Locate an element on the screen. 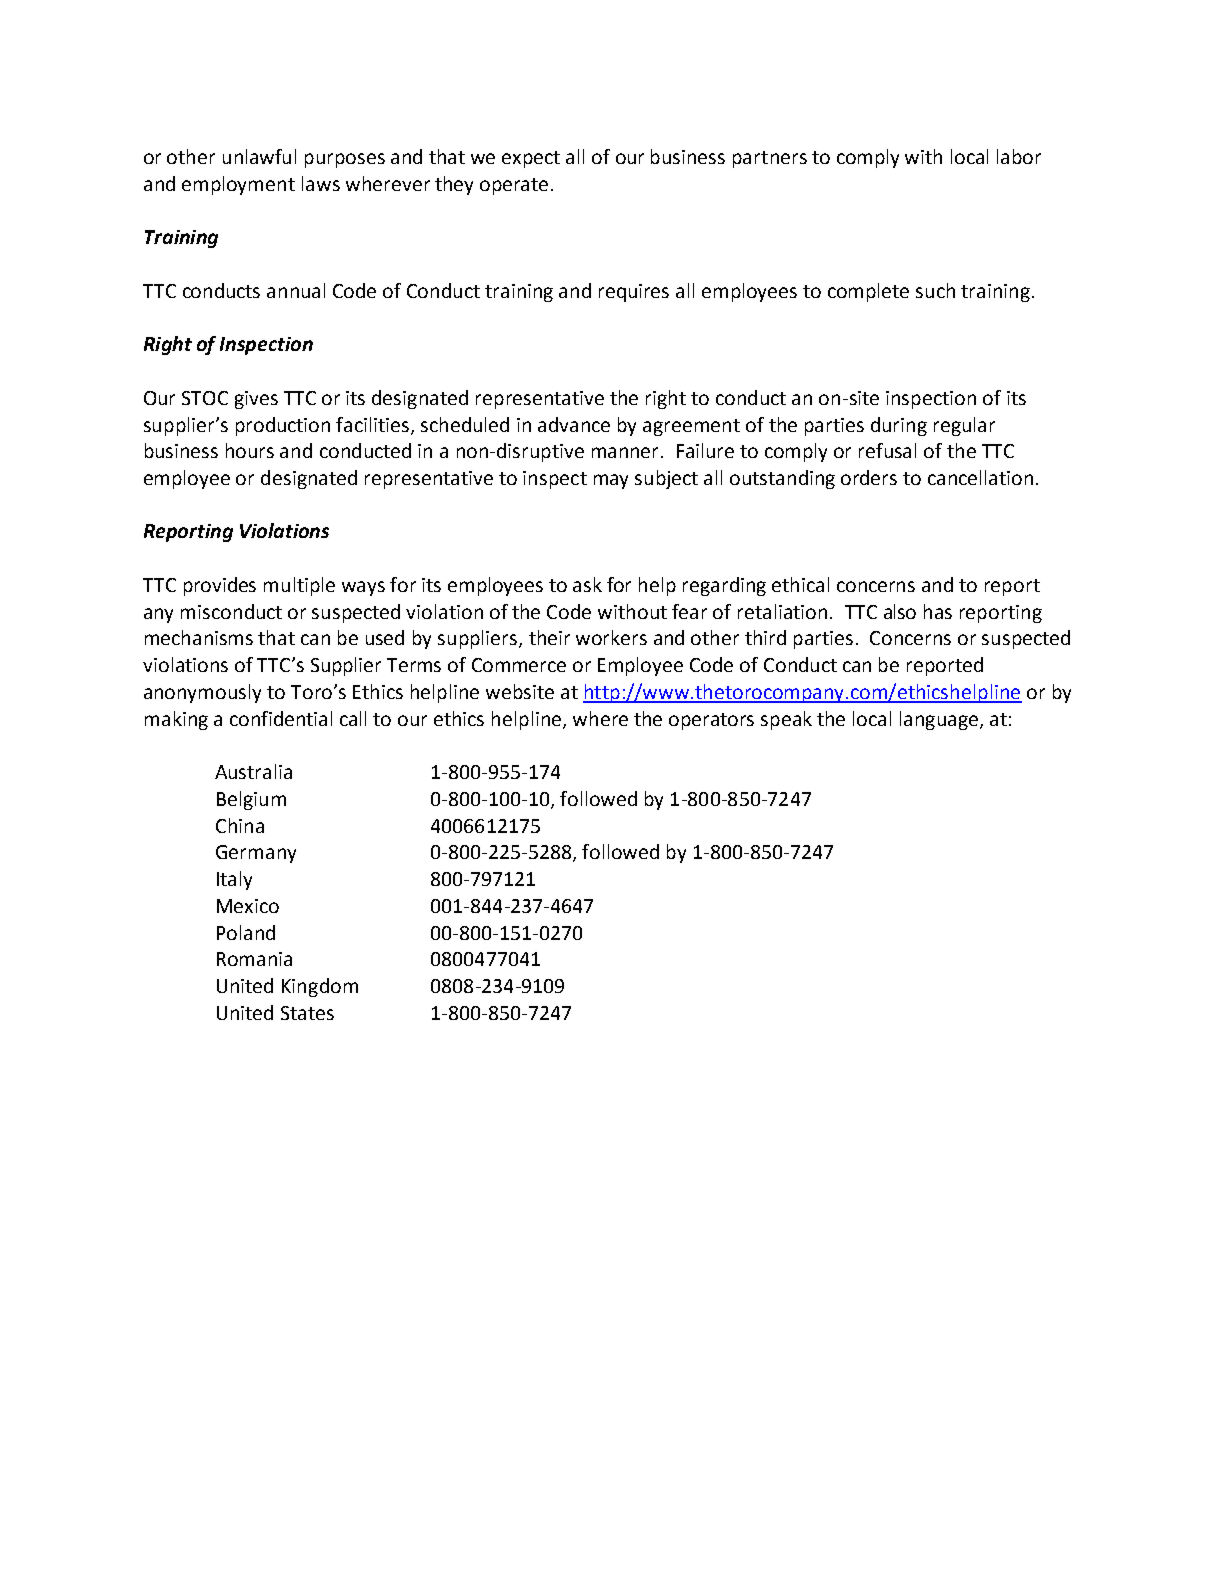 The height and width of the screenshot is (1577, 1218). labor is located at coordinates (1019, 156).
